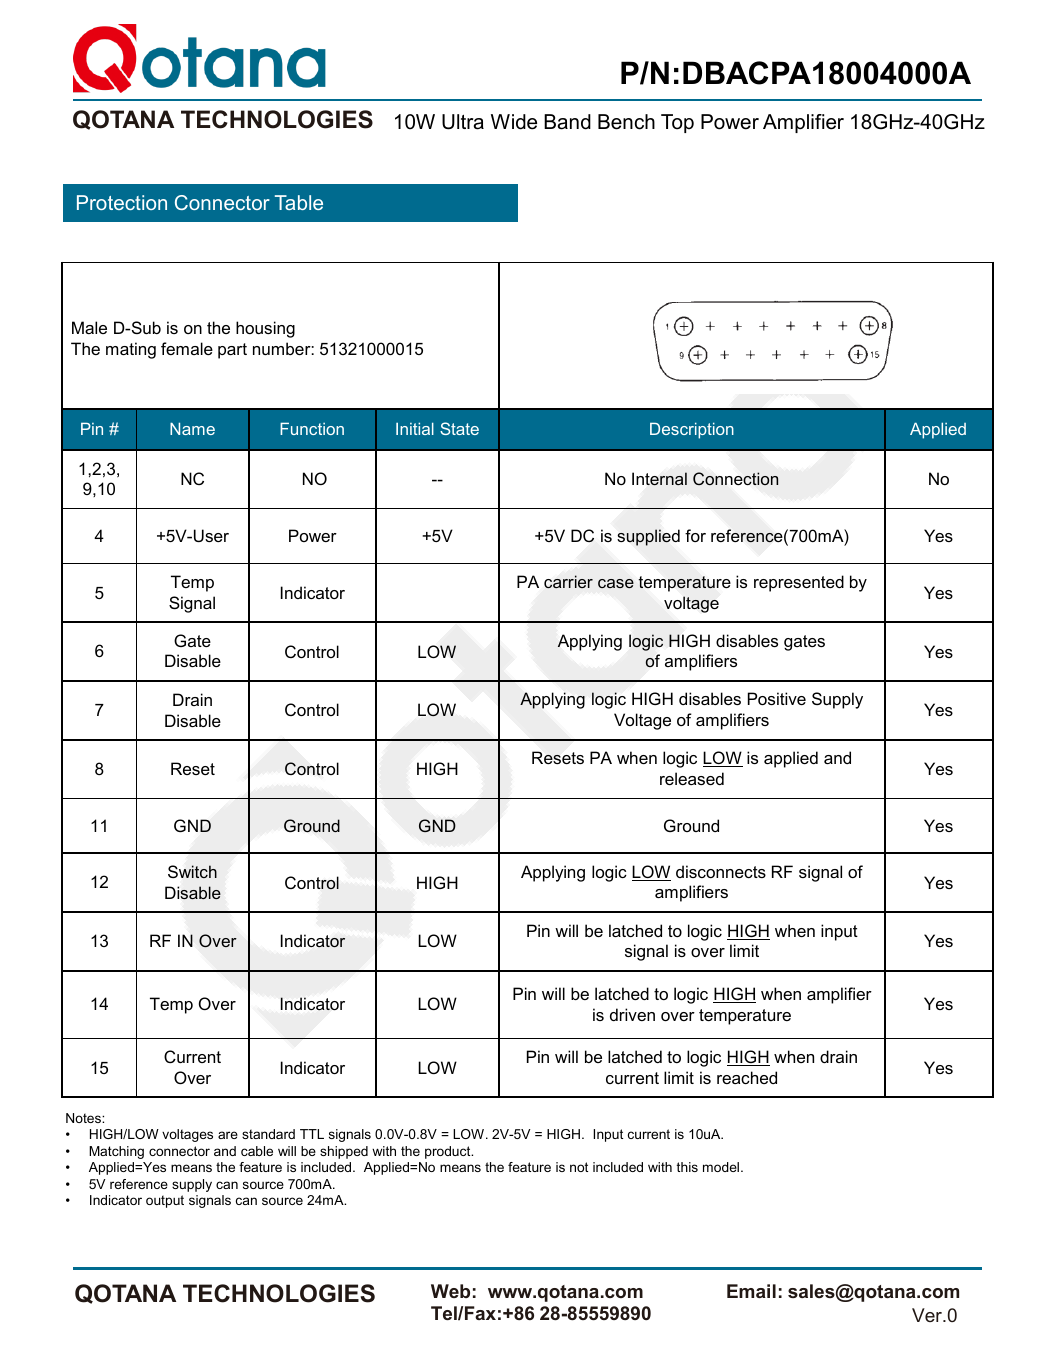 The width and height of the image is (1055, 1366). Describe the element at coordinates (192, 428) in the image. I see `Name` at that location.
